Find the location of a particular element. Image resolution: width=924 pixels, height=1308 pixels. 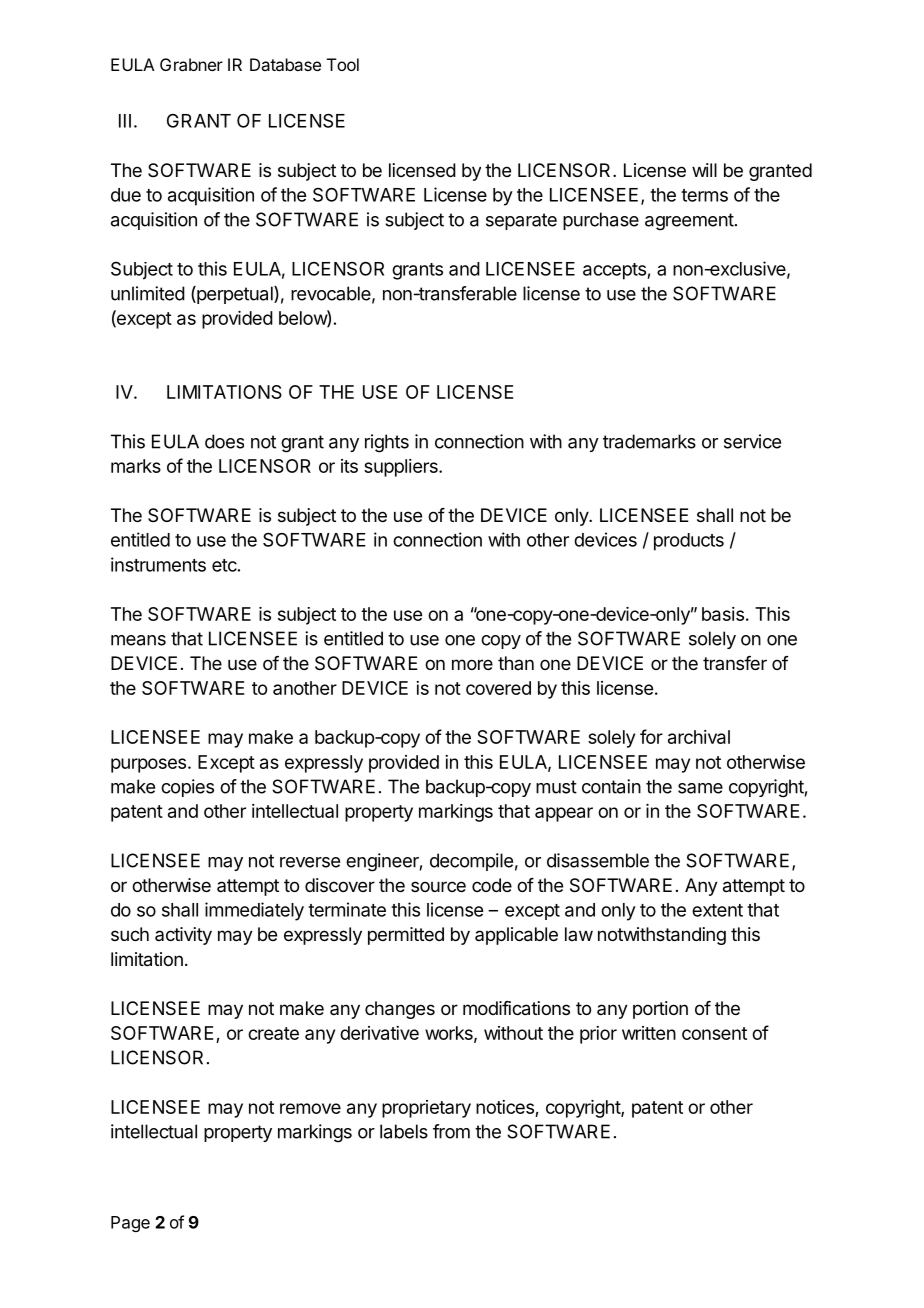

Page is located at coordinates (130, 1224).
